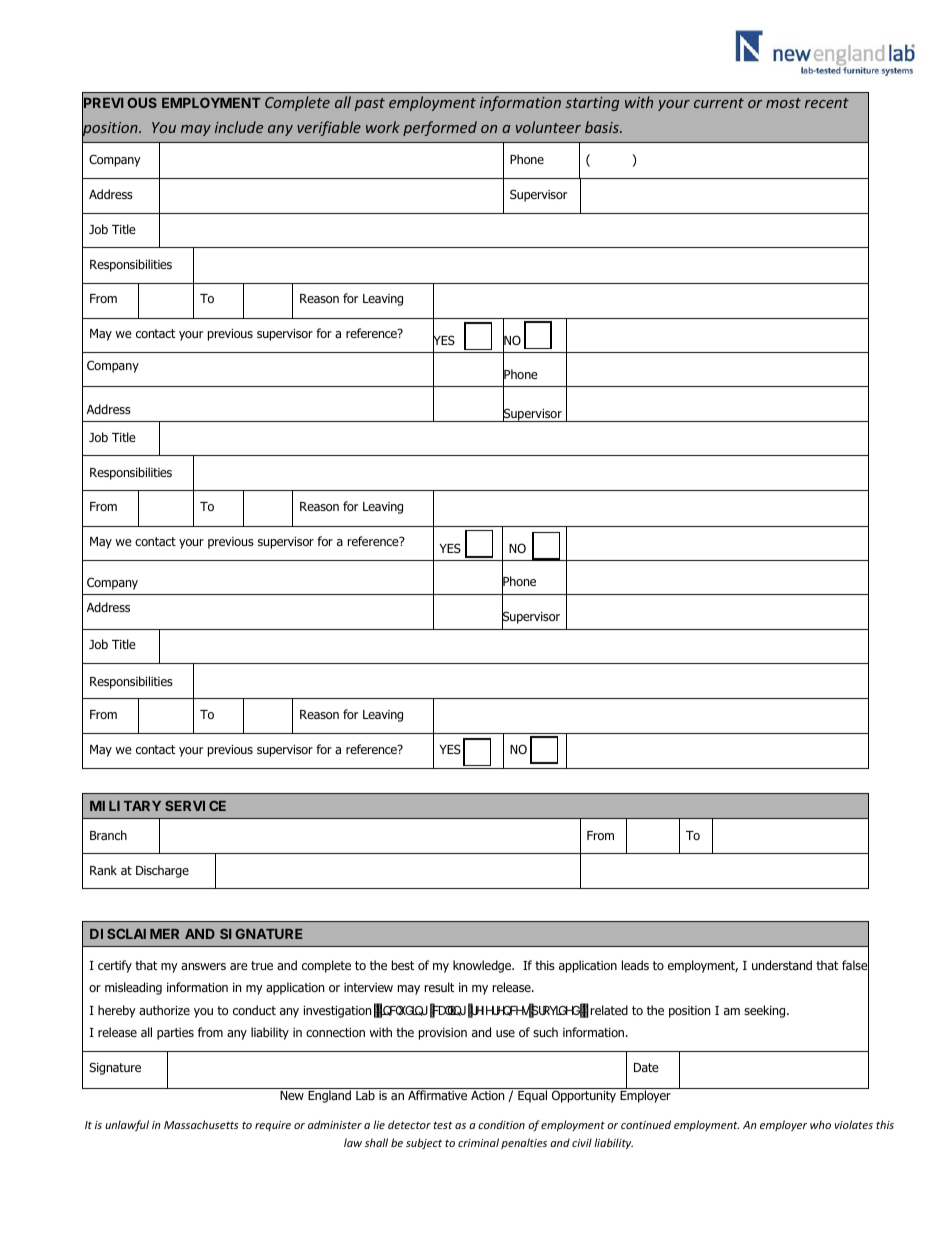 The image size is (952, 1233). What do you see at coordinates (201, 1124) in the screenshot?
I see `Massachusetts` at bounding box center [201, 1124].
